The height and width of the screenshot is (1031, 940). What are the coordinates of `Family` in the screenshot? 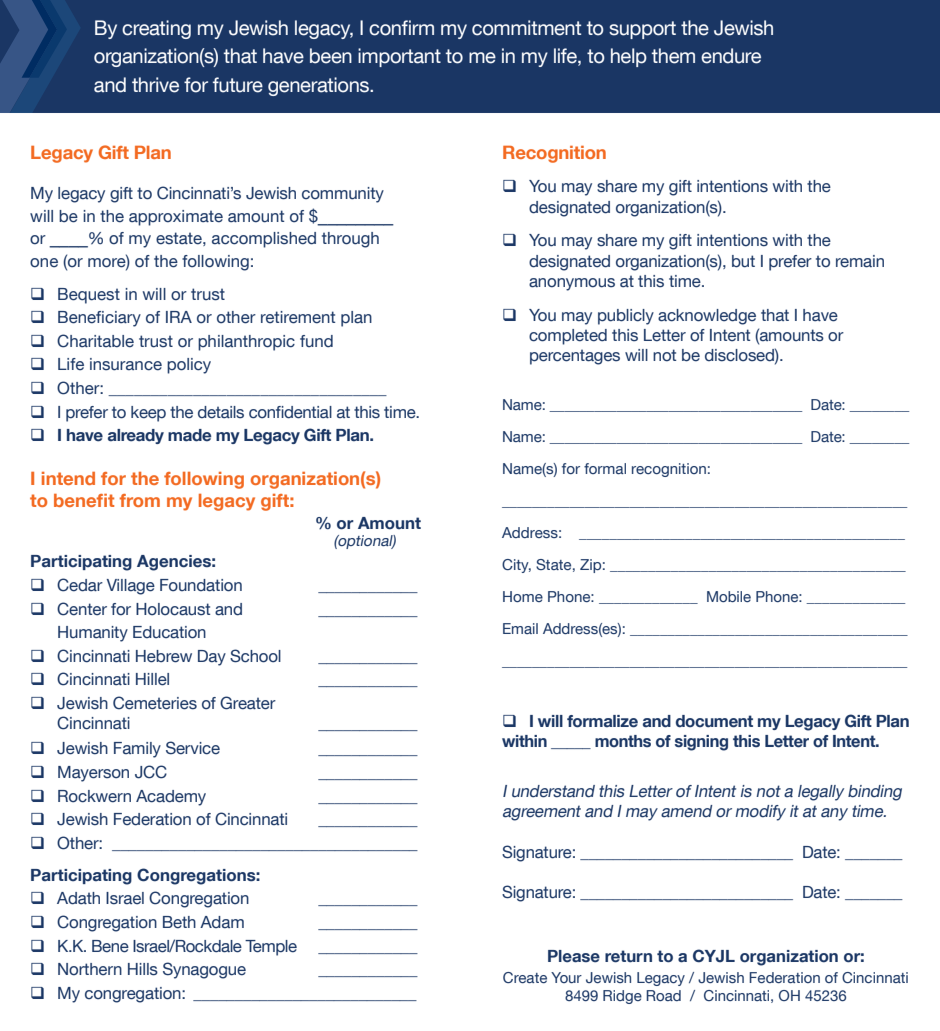 It's located at (137, 750).
